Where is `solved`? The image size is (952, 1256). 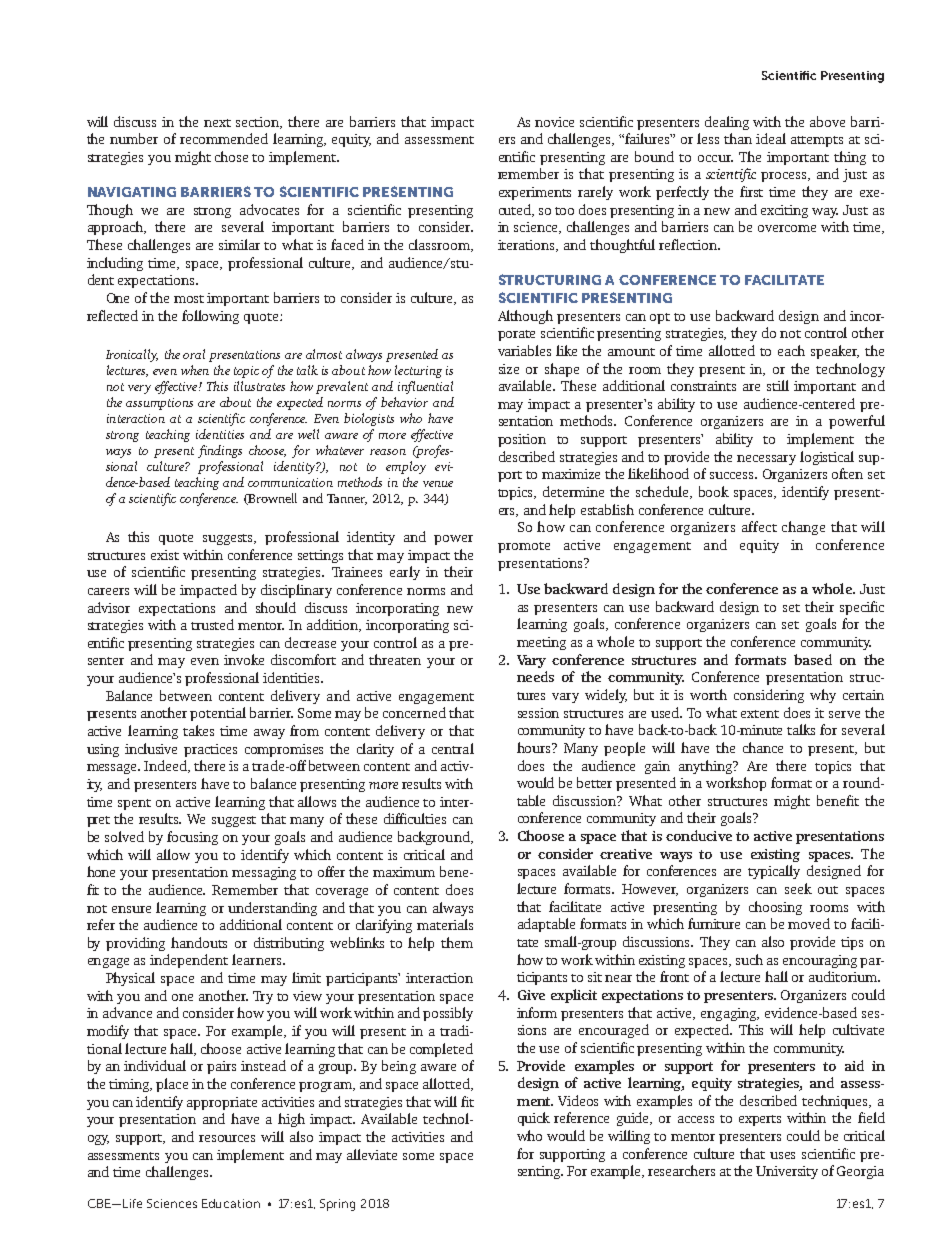 solved is located at coordinates (124, 836).
